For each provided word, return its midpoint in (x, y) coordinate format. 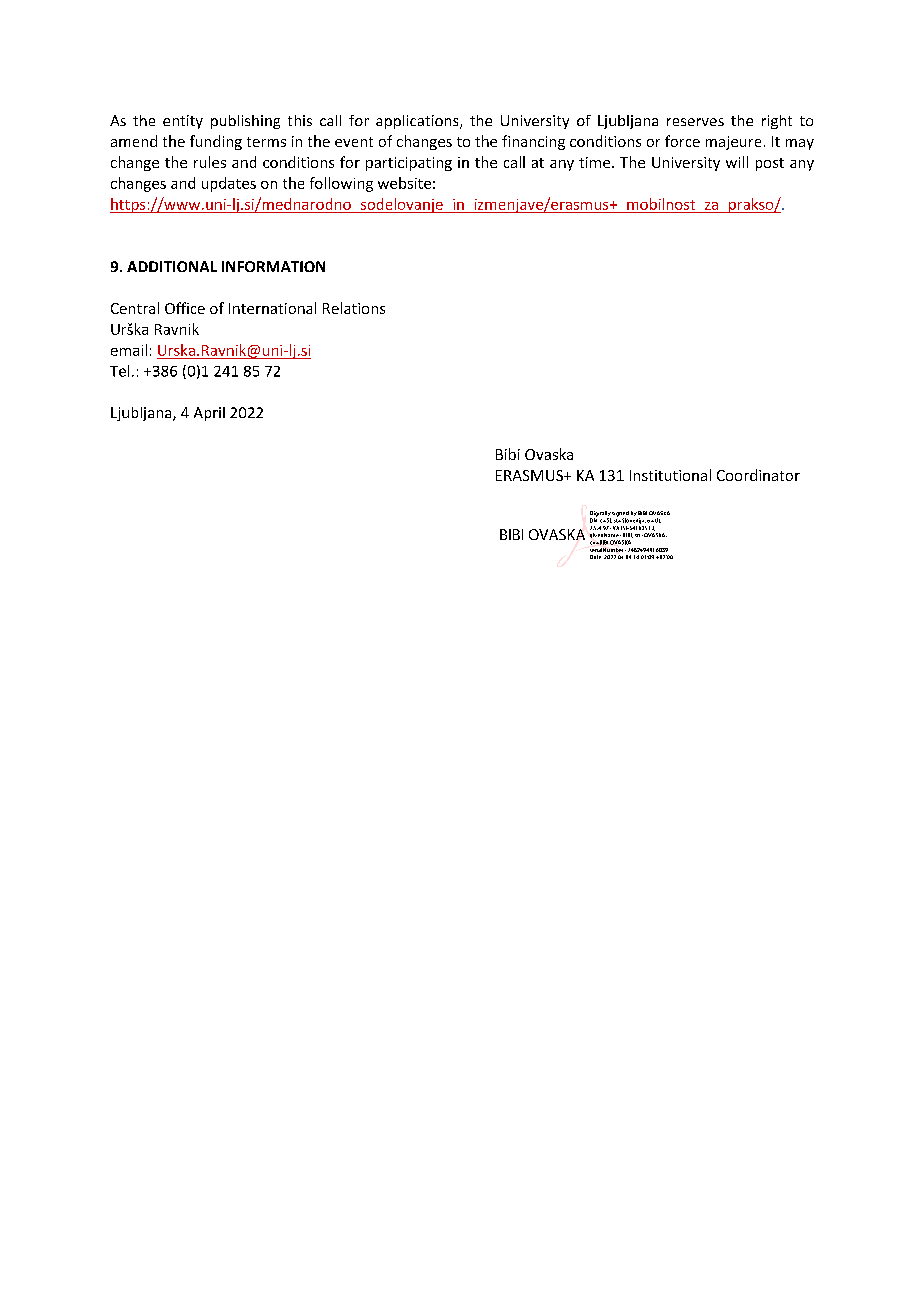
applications (418, 122)
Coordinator (758, 475)
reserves (695, 122)
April (209, 414)
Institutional (670, 475)
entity (183, 122)
